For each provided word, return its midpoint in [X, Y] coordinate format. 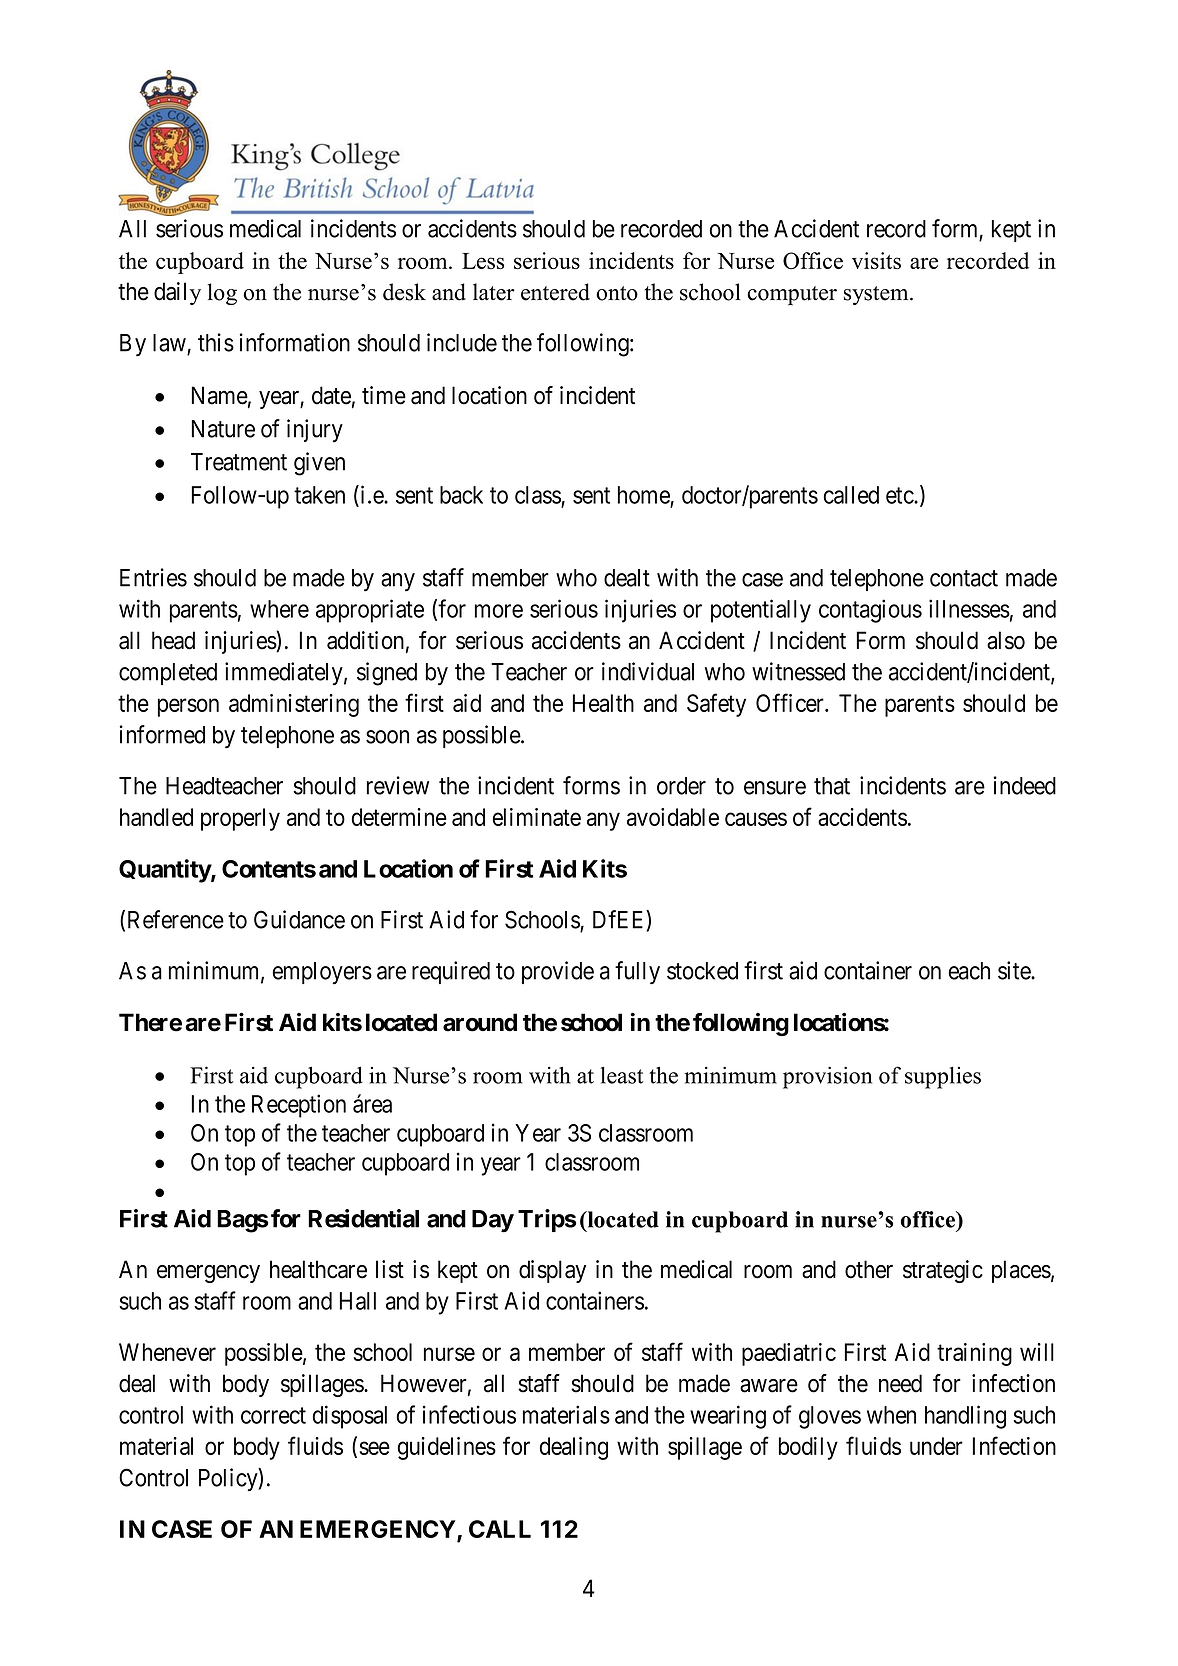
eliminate [536, 817]
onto [617, 293]
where [279, 609]
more [499, 611]
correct [273, 1415]
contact [964, 578]
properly [240, 819]
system [877, 295]
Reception [299, 1106]
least [622, 1075]
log [222, 294]
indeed [1025, 785]
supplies [943, 1078]
